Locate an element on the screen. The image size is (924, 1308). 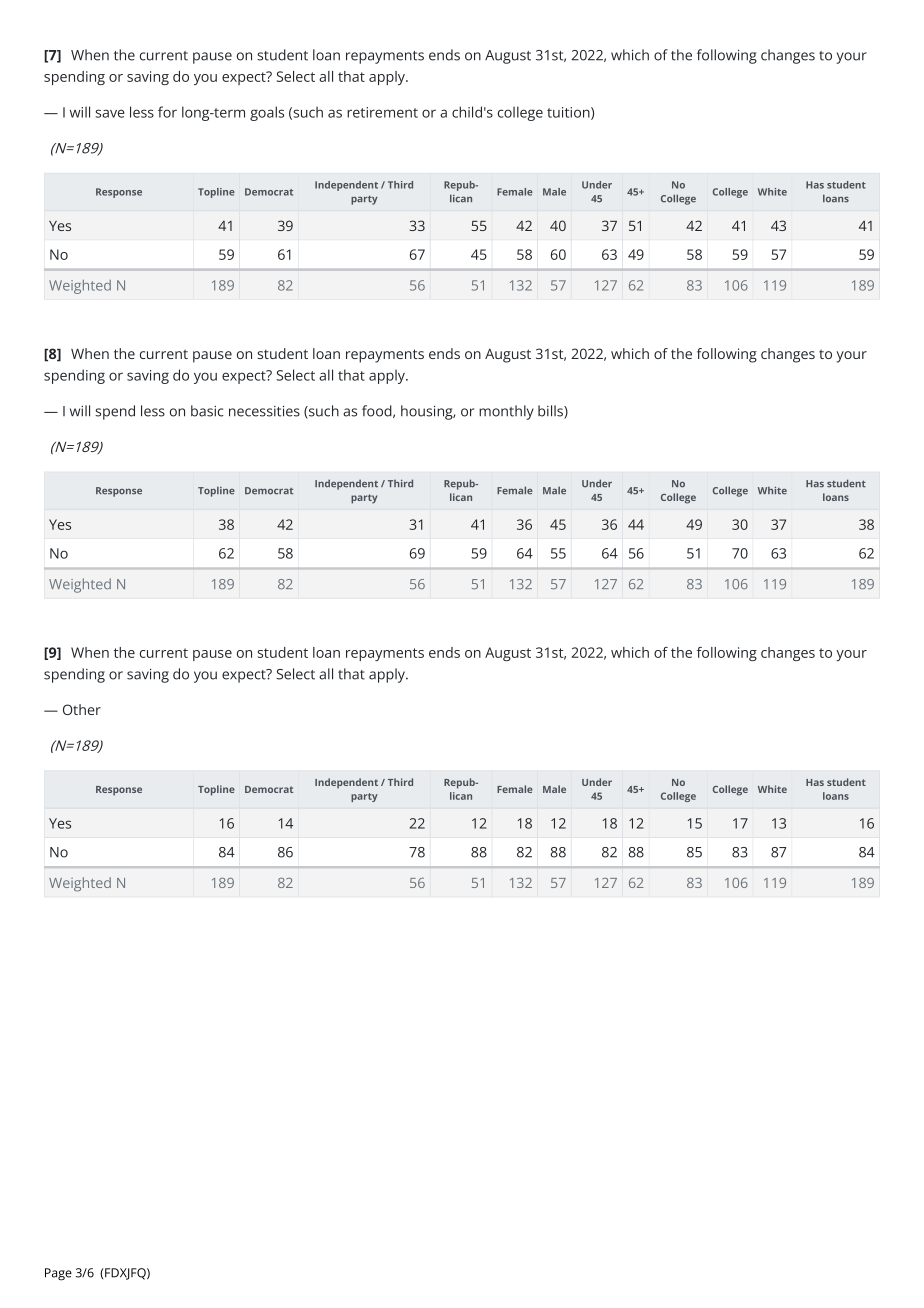
monthly is located at coordinates (506, 412).
